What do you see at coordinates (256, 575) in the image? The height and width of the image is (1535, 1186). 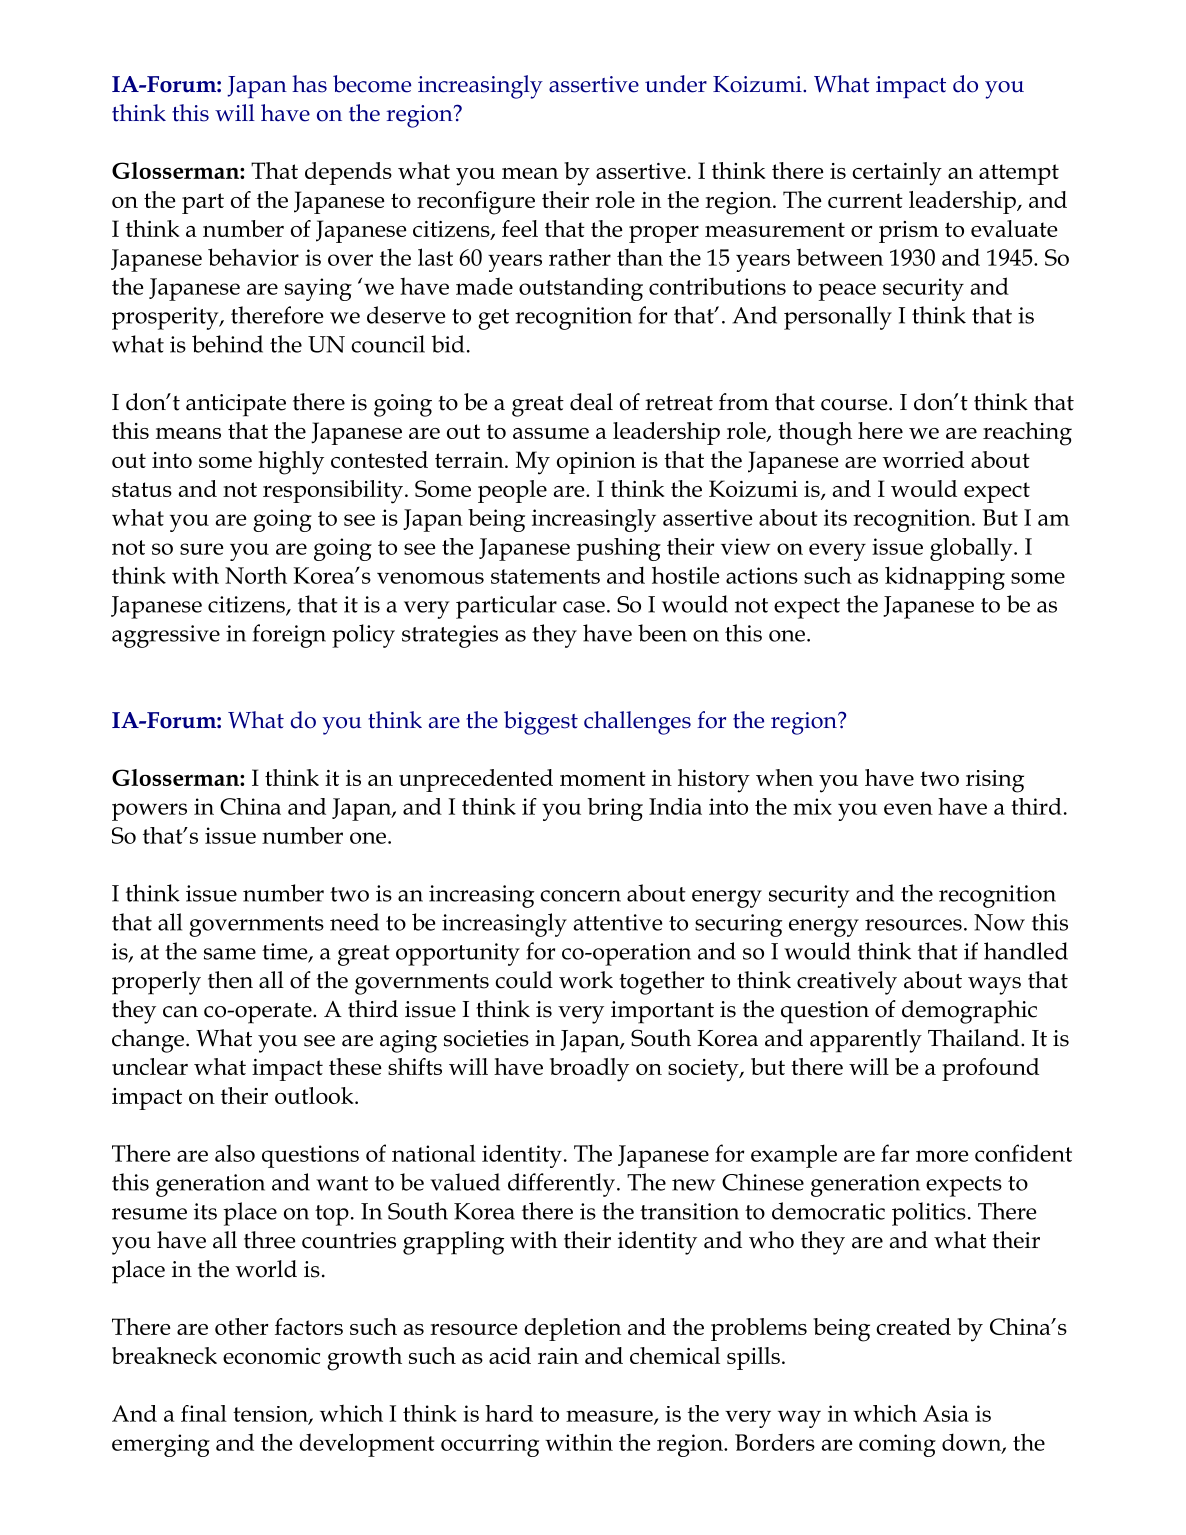 I see `North` at bounding box center [256, 575].
